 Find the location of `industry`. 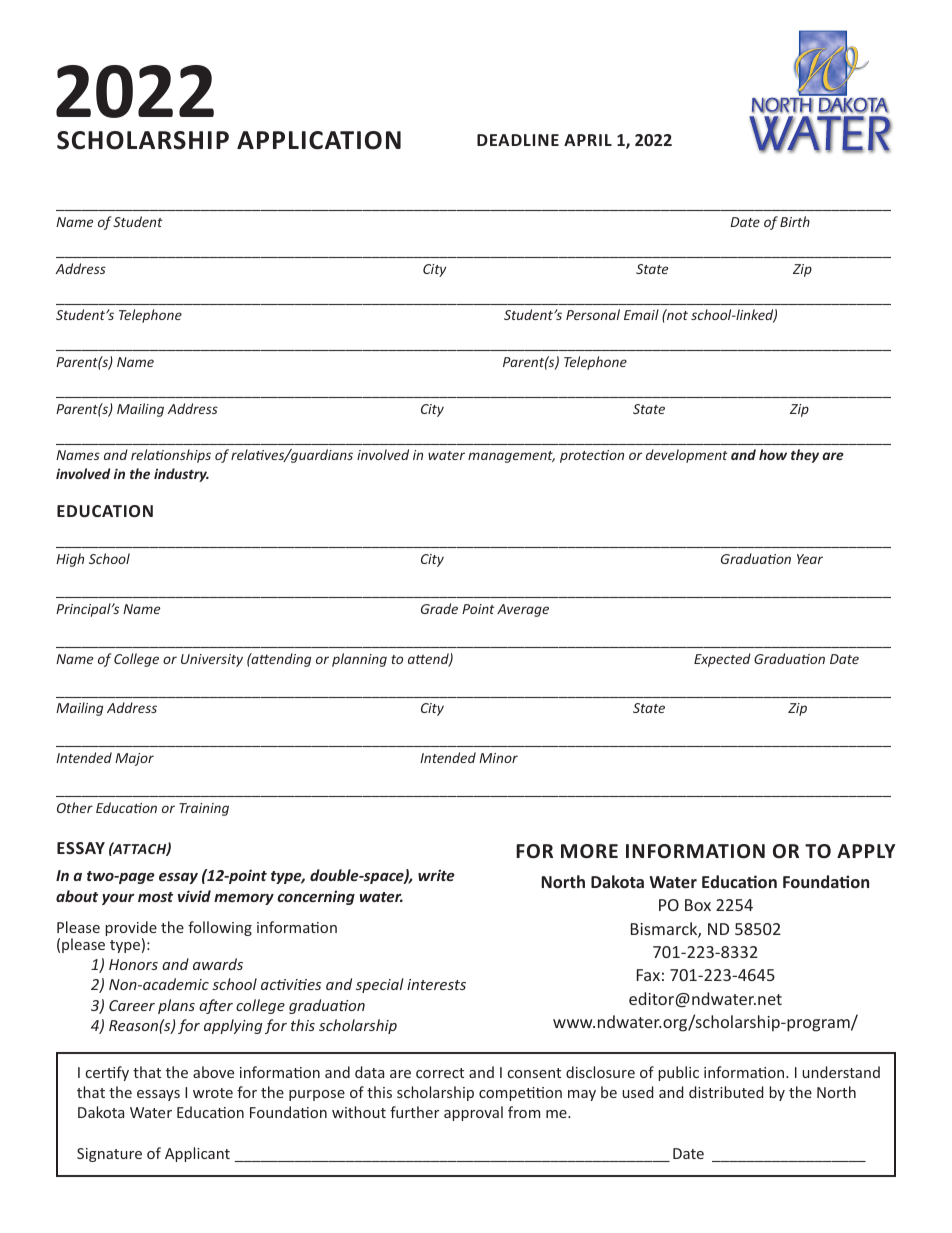

industry is located at coordinates (181, 475).
